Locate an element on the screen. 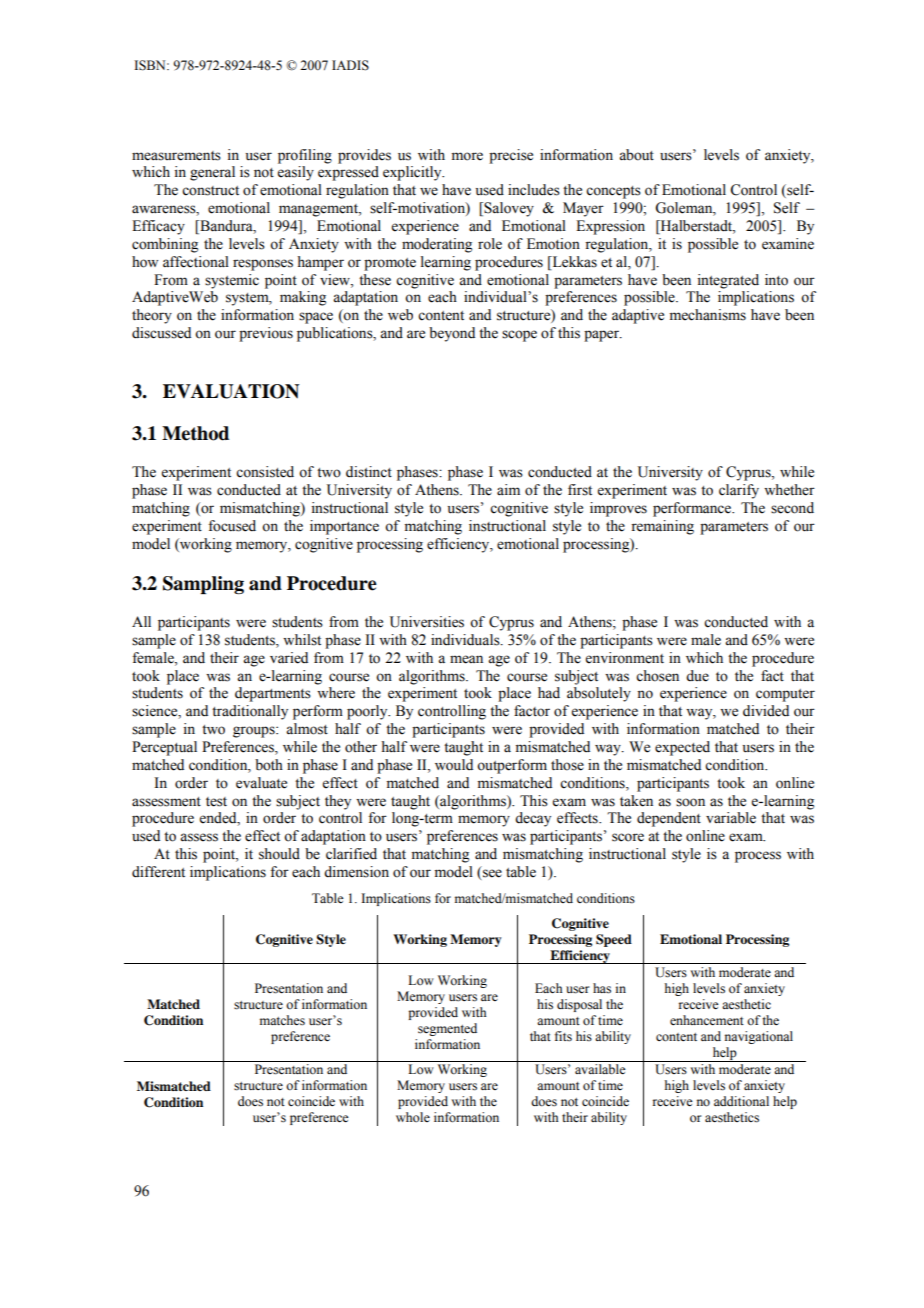 The width and height of the screenshot is (924, 1308). aim is located at coordinates (508, 489).
